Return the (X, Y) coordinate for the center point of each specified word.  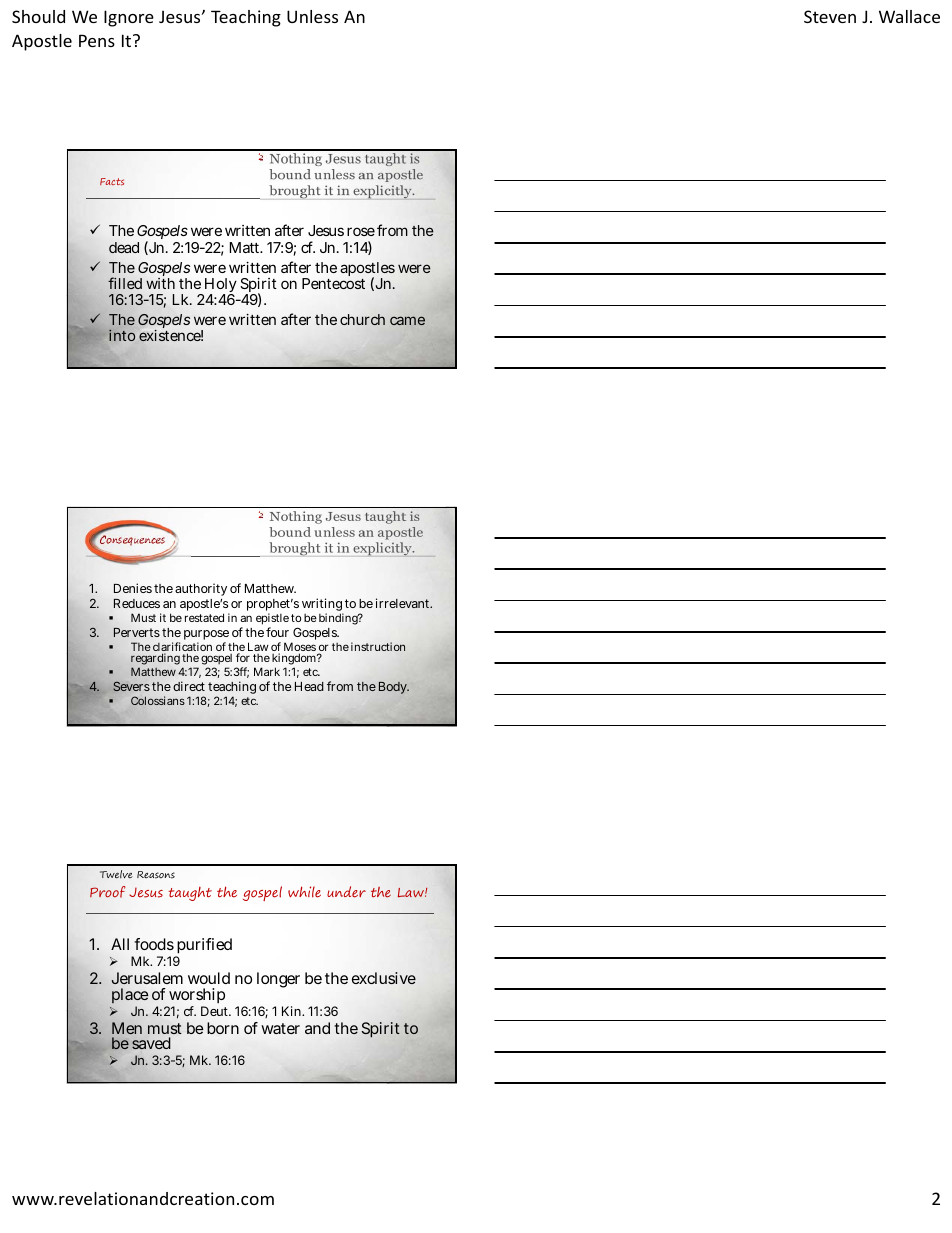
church (362, 319)
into (122, 335)
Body (394, 688)
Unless (312, 16)
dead (124, 247)
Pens (97, 40)
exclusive (384, 978)
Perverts (137, 632)
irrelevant (404, 603)
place (130, 996)
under (346, 892)
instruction (378, 646)
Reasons (156, 875)
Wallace (909, 16)
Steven (830, 16)
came (407, 320)
